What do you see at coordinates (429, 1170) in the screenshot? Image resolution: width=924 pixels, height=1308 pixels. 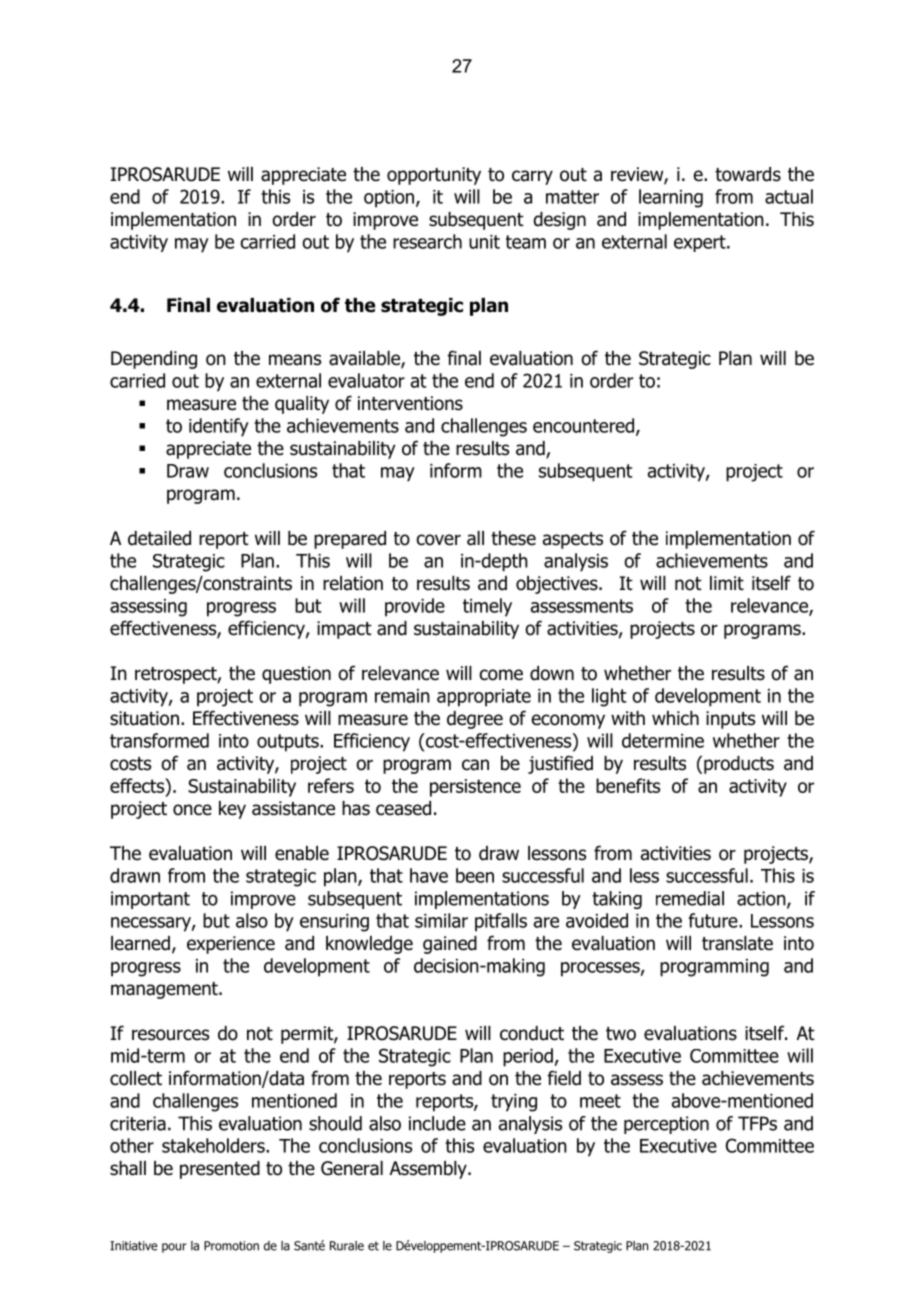 I see `Assembly` at bounding box center [429, 1170].
